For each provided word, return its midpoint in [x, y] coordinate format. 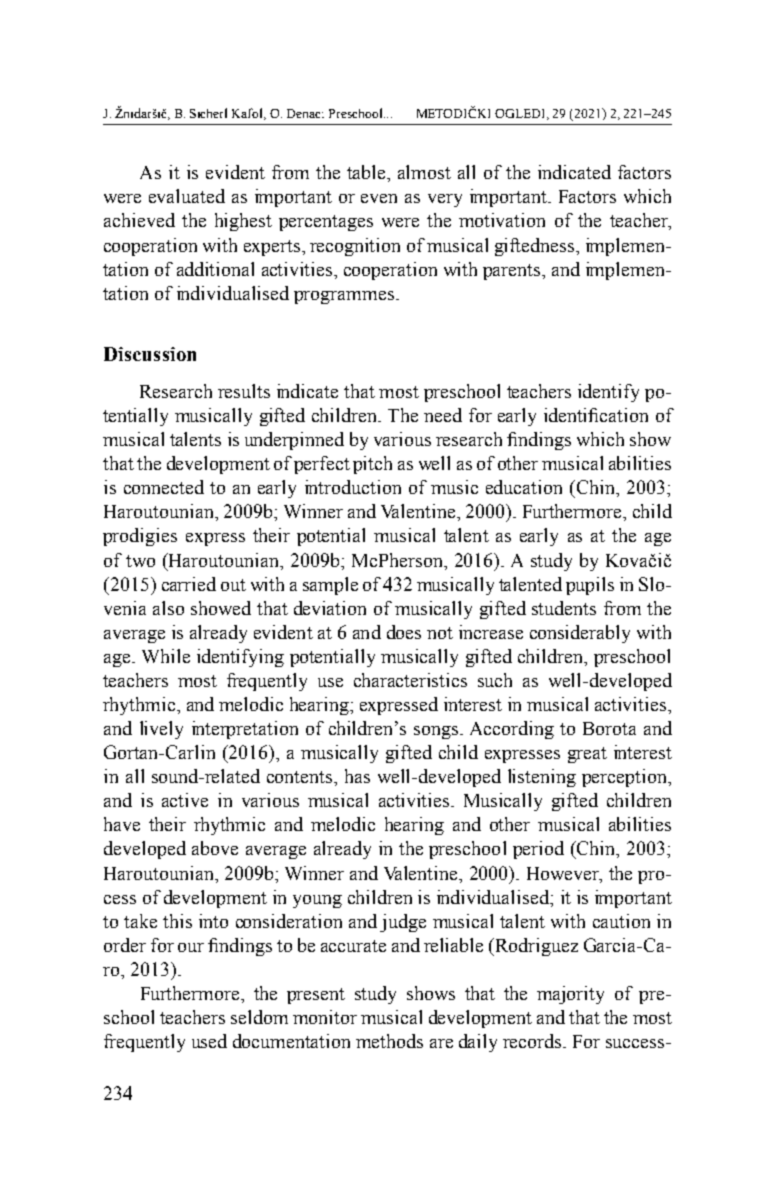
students [564, 608]
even [379, 198]
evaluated [187, 196]
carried [189, 584]
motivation [502, 220]
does [404, 632]
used [209, 1041]
